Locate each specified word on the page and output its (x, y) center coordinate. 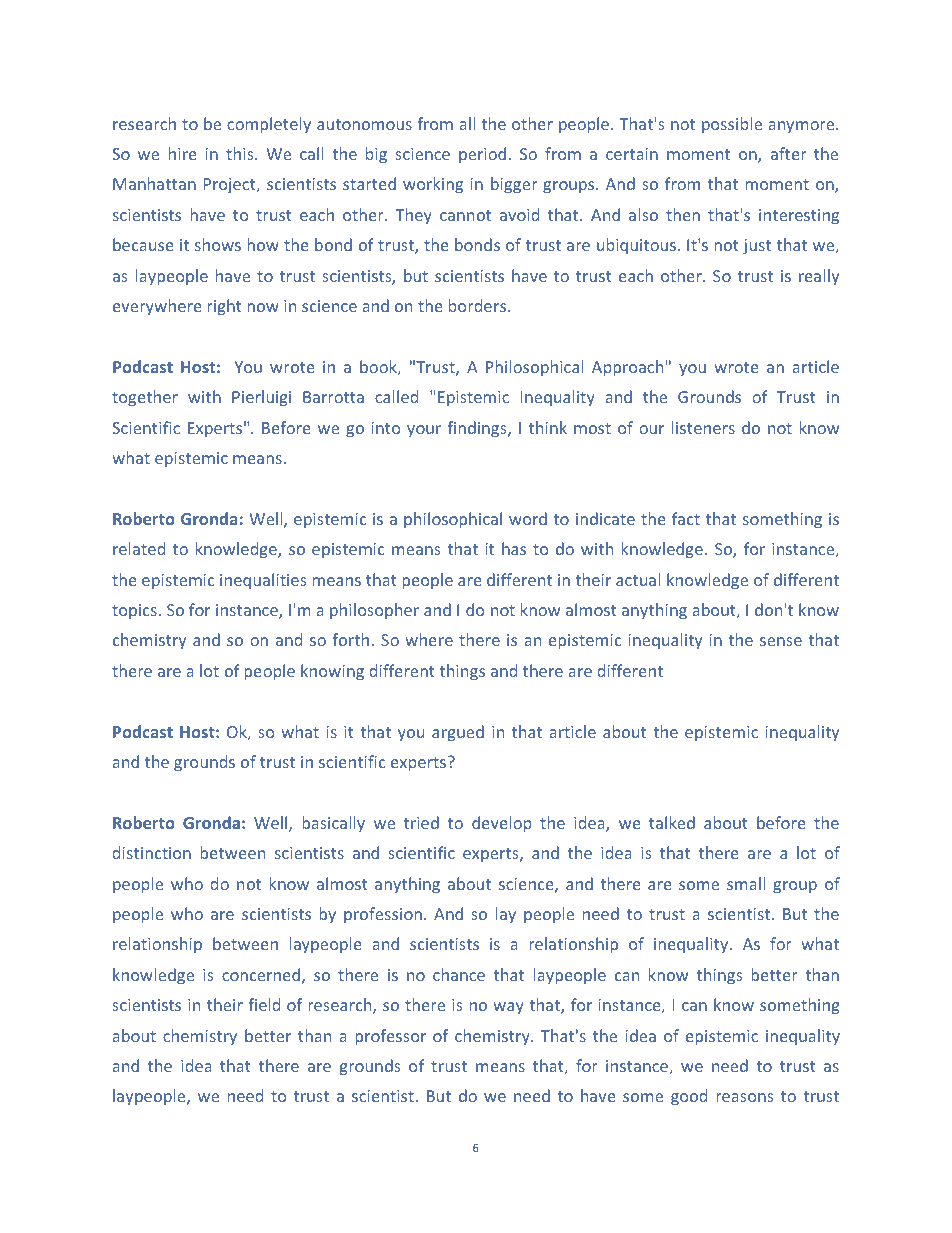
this (241, 153)
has (514, 548)
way (508, 1008)
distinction (151, 852)
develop (502, 824)
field (264, 1004)
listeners (703, 427)
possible (732, 125)
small (746, 883)
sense (781, 641)
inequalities (263, 581)
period (482, 155)
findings (478, 429)
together (145, 398)
